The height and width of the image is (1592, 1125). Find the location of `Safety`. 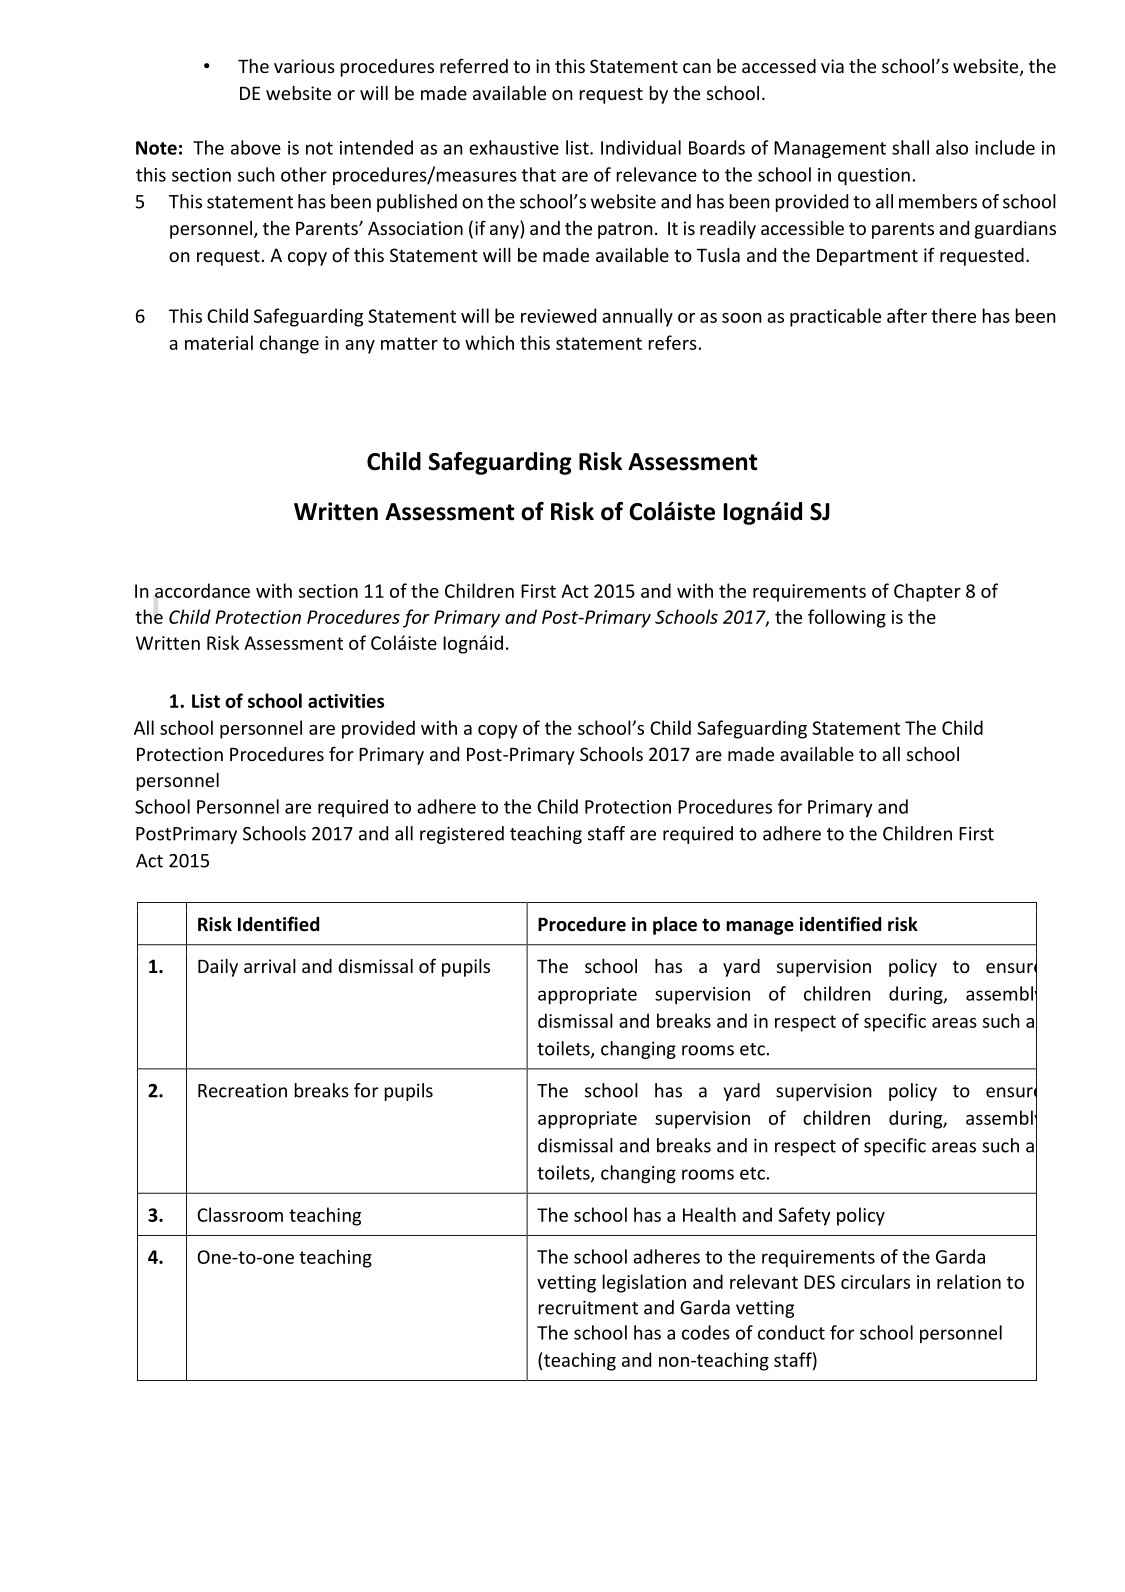

Safety is located at coordinates (804, 1216).
